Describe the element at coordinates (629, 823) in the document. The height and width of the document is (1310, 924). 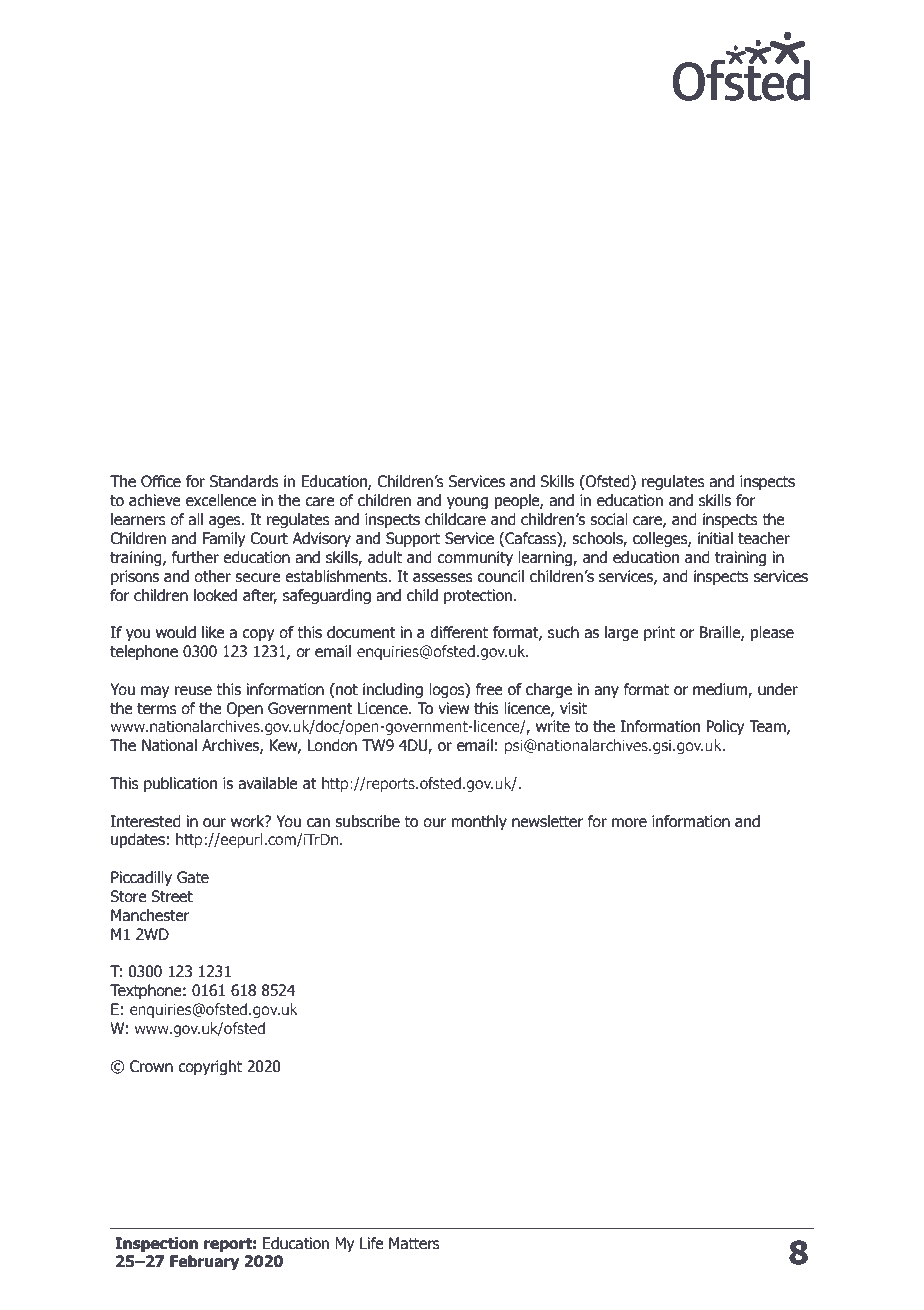
I see `more` at that location.
